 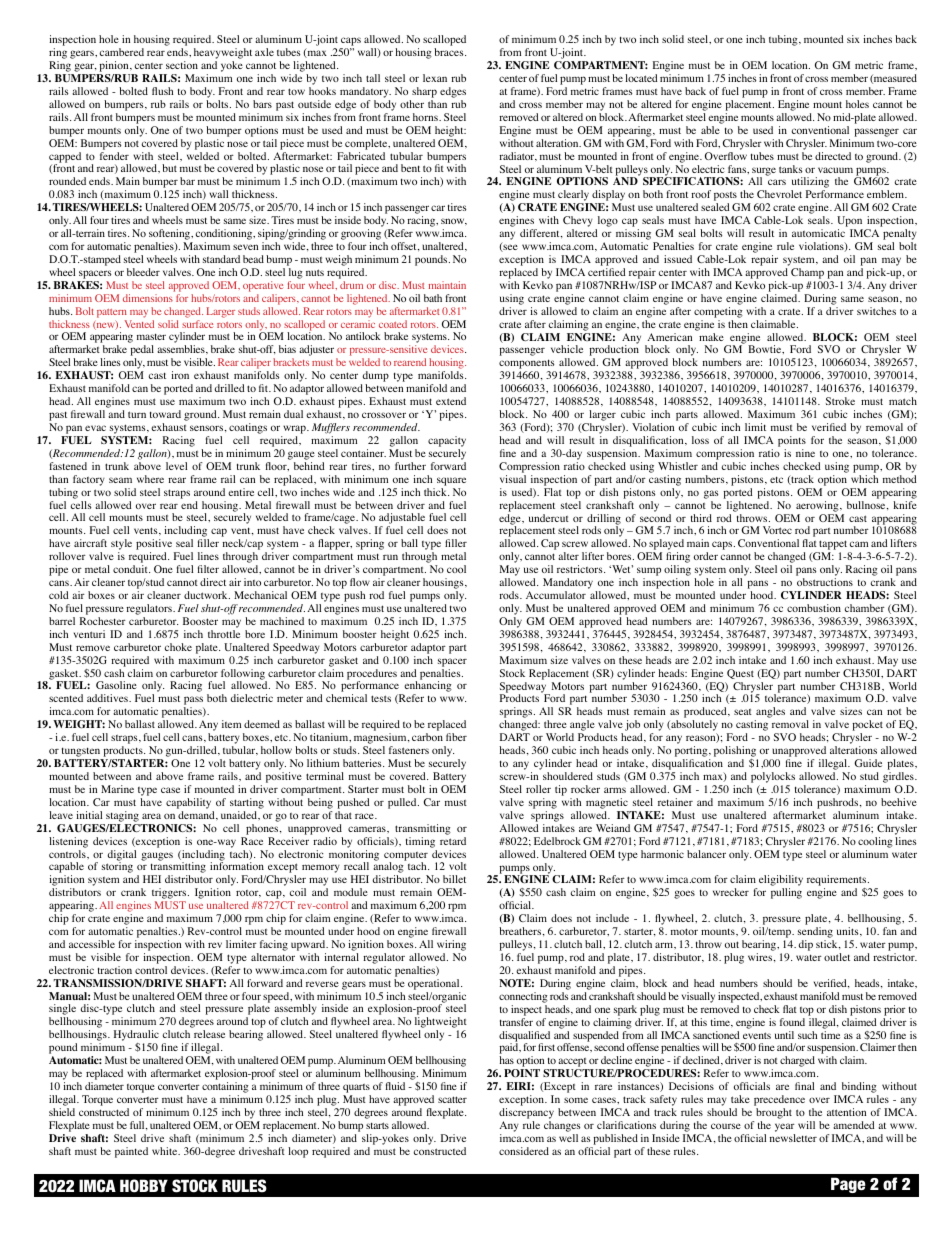 What do you see at coordinates (162, 91) in the document?
I see `flush` at bounding box center [162, 91].
